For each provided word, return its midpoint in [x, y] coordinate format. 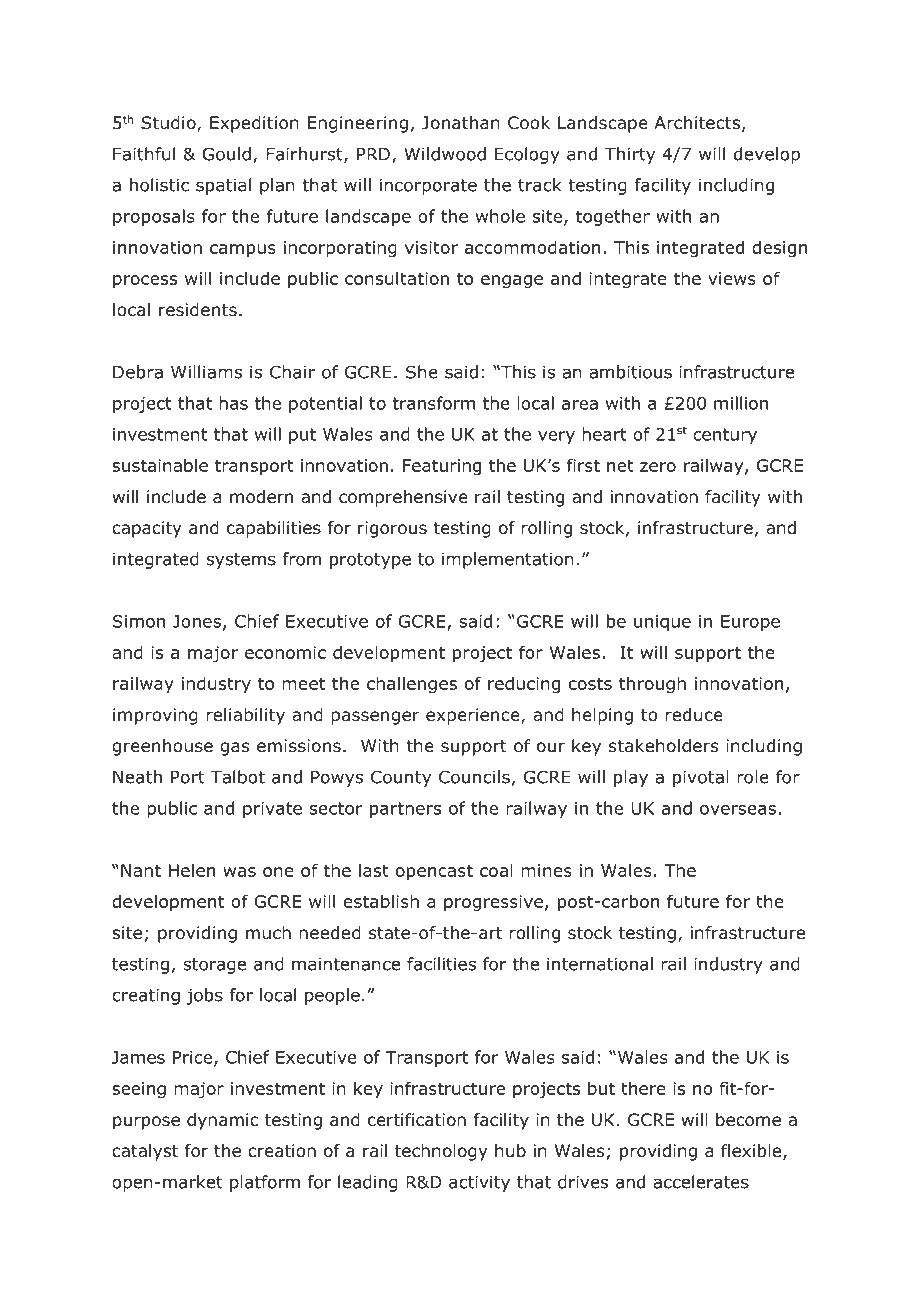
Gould [226, 154]
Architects [697, 122]
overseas [738, 810]
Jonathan [461, 123]
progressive [493, 903]
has [233, 403]
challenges [412, 685]
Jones [197, 621]
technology [441, 1152]
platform [265, 1183]
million [741, 403]
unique [662, 623]
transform [434, 403]
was [239, 872]
